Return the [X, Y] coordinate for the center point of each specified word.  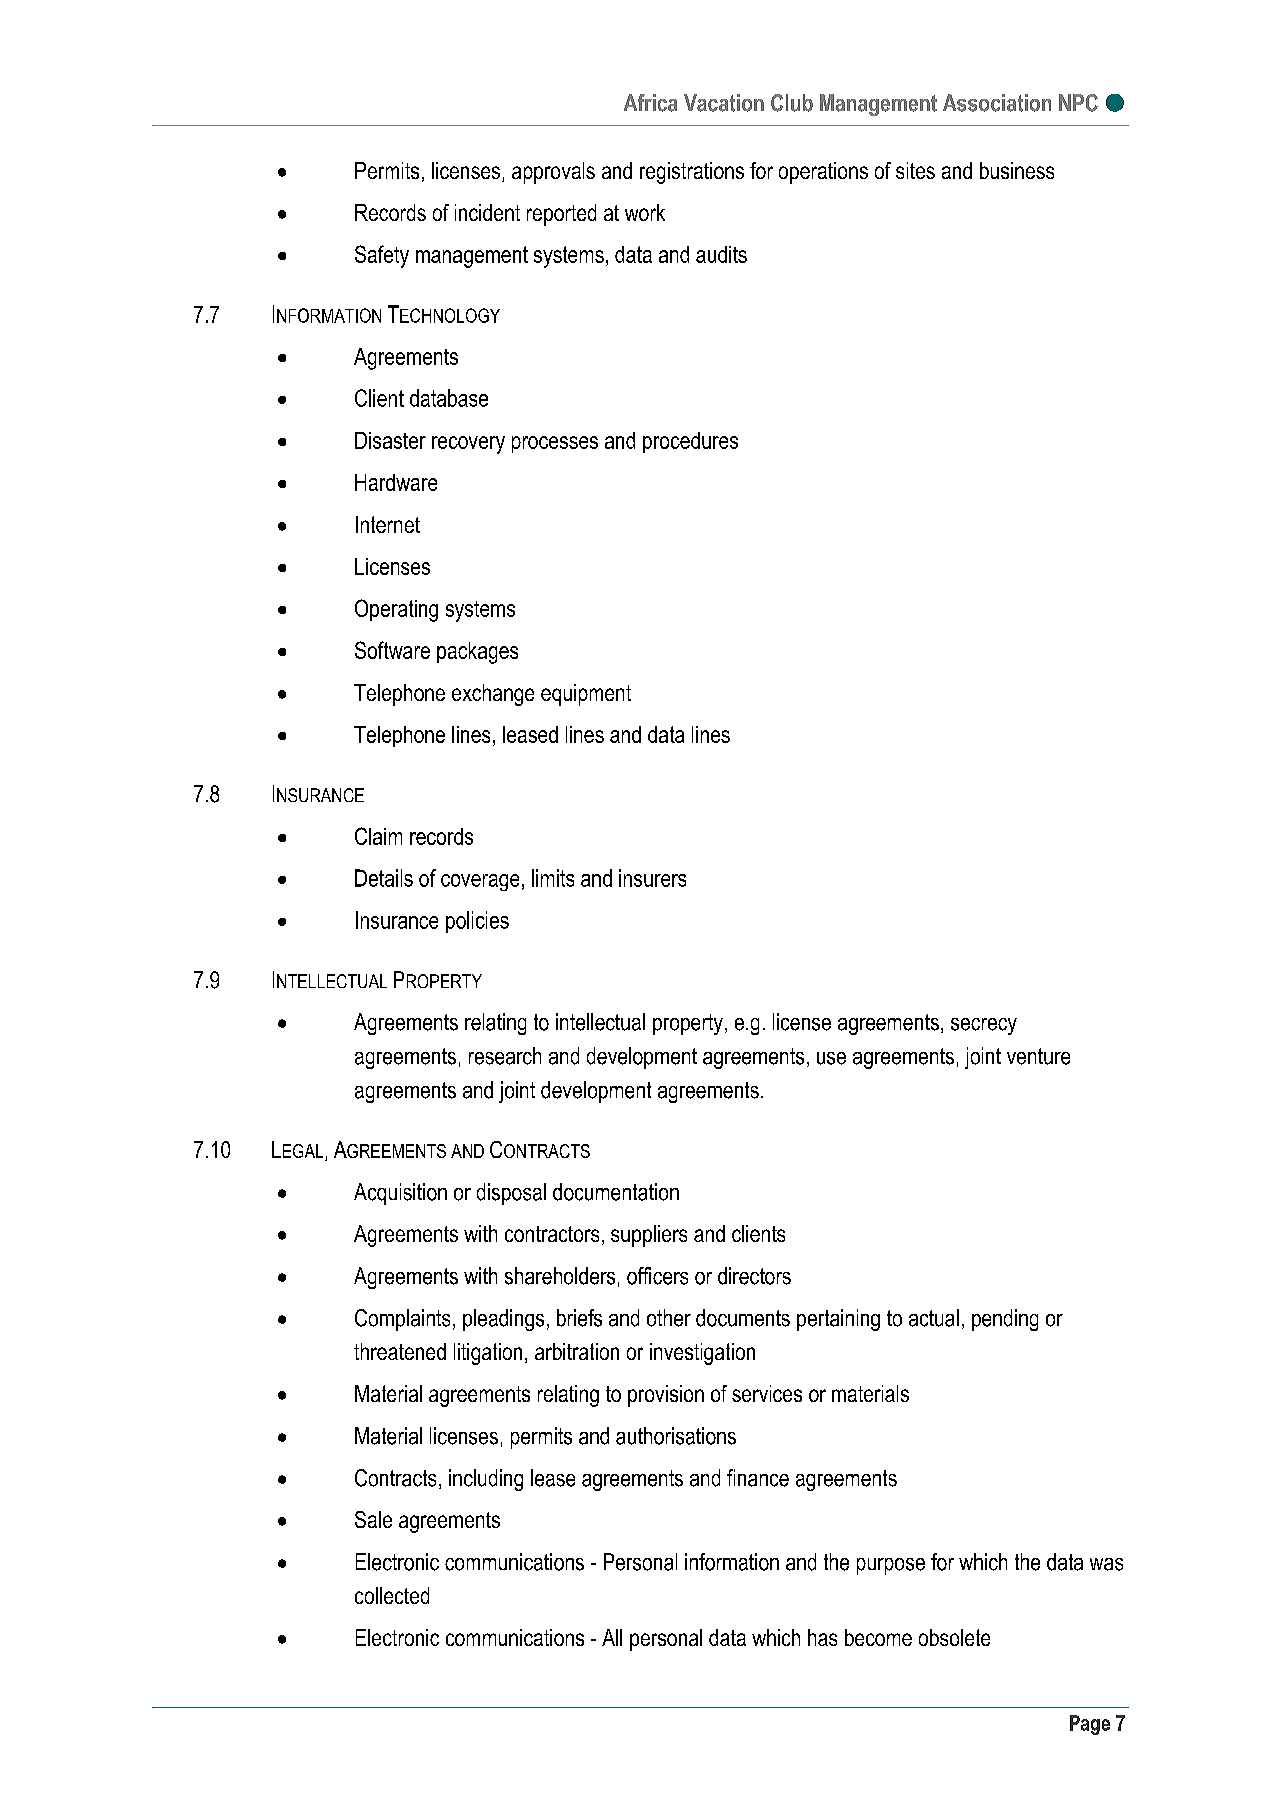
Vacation [724, 103]
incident [487, 212]
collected [392, 1595]
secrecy [984, 1026]
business [1017, 170]
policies [477, 922]
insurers [652, 878]
